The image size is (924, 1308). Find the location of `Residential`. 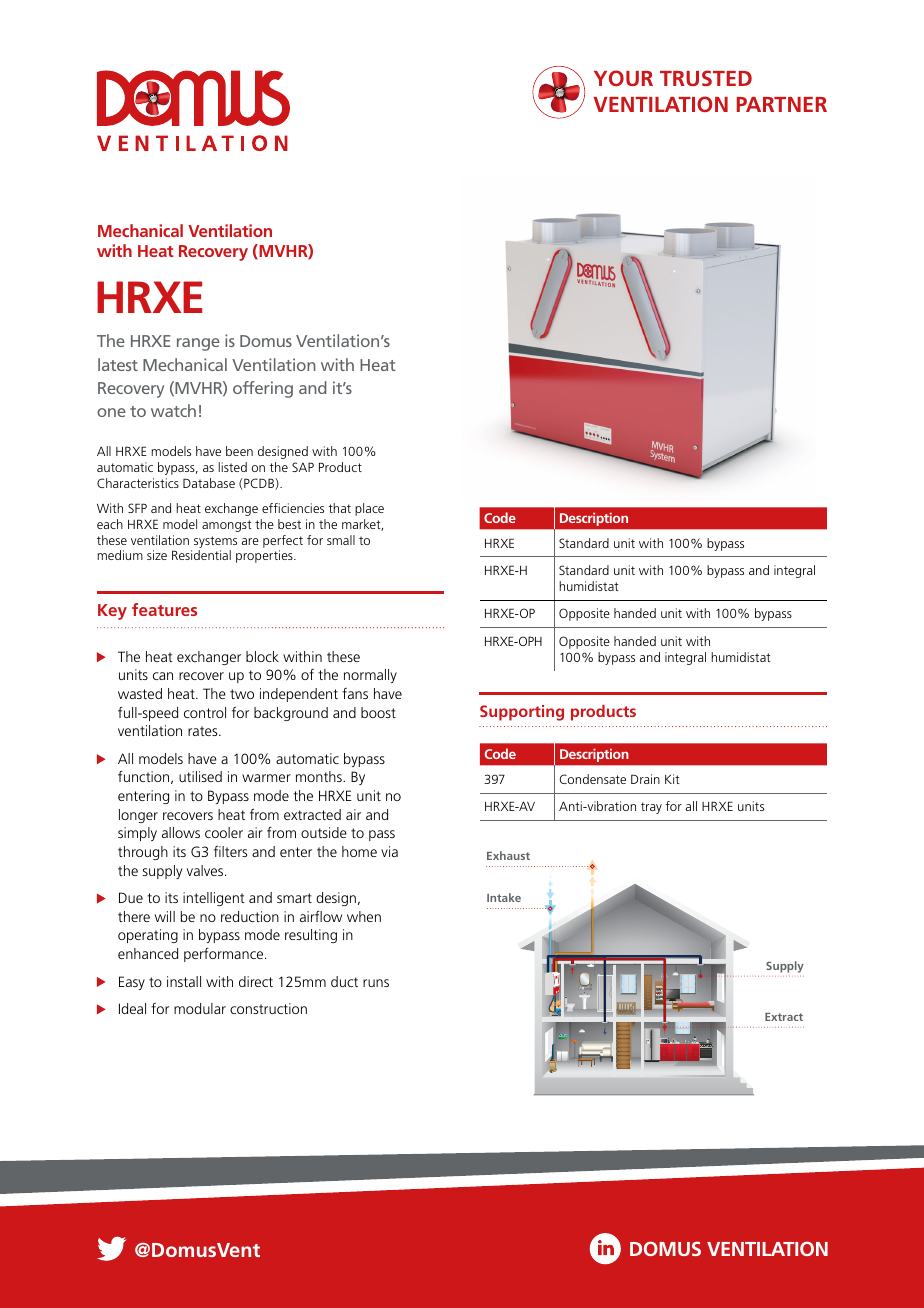

Residential is located at coordinates (201, 555).
